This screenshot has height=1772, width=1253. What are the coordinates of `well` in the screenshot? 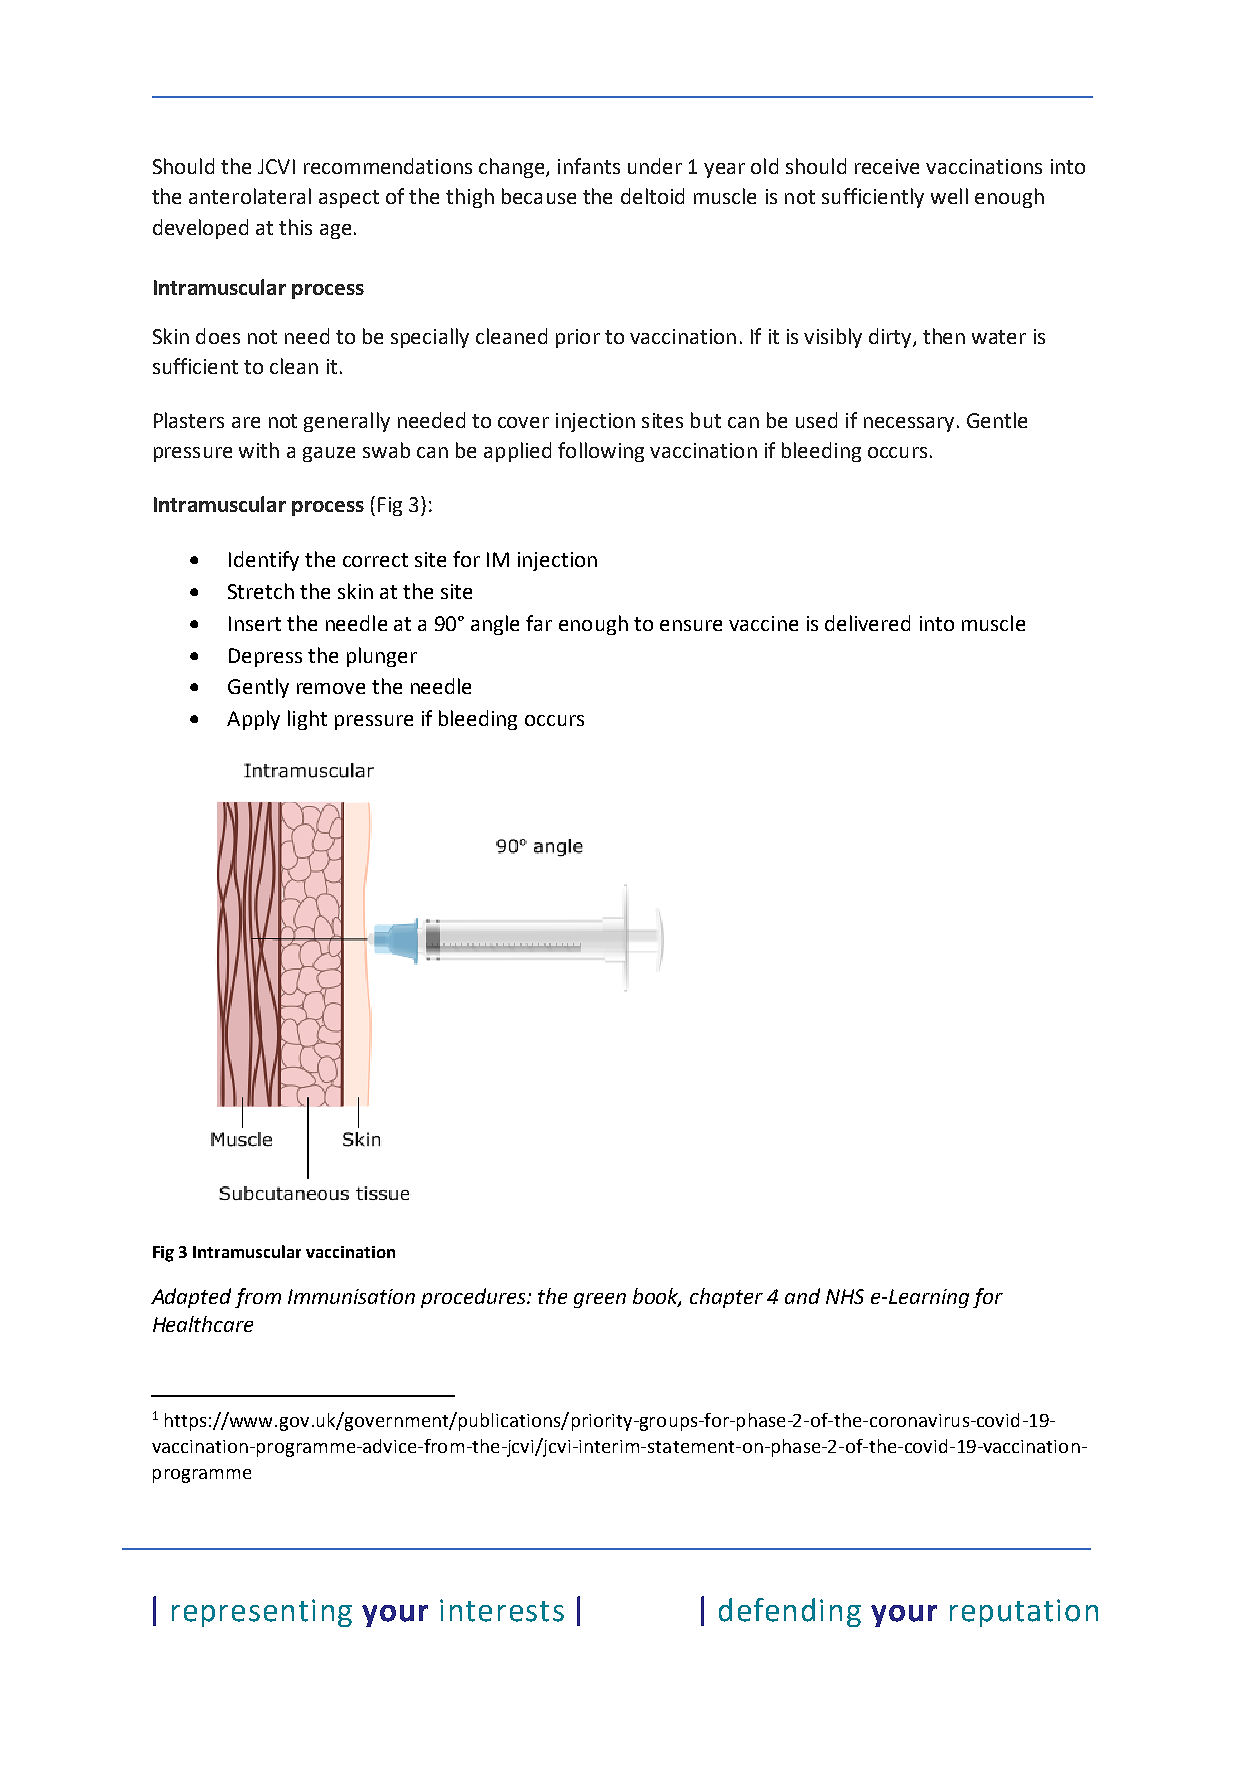 It's located at (949, 196).
